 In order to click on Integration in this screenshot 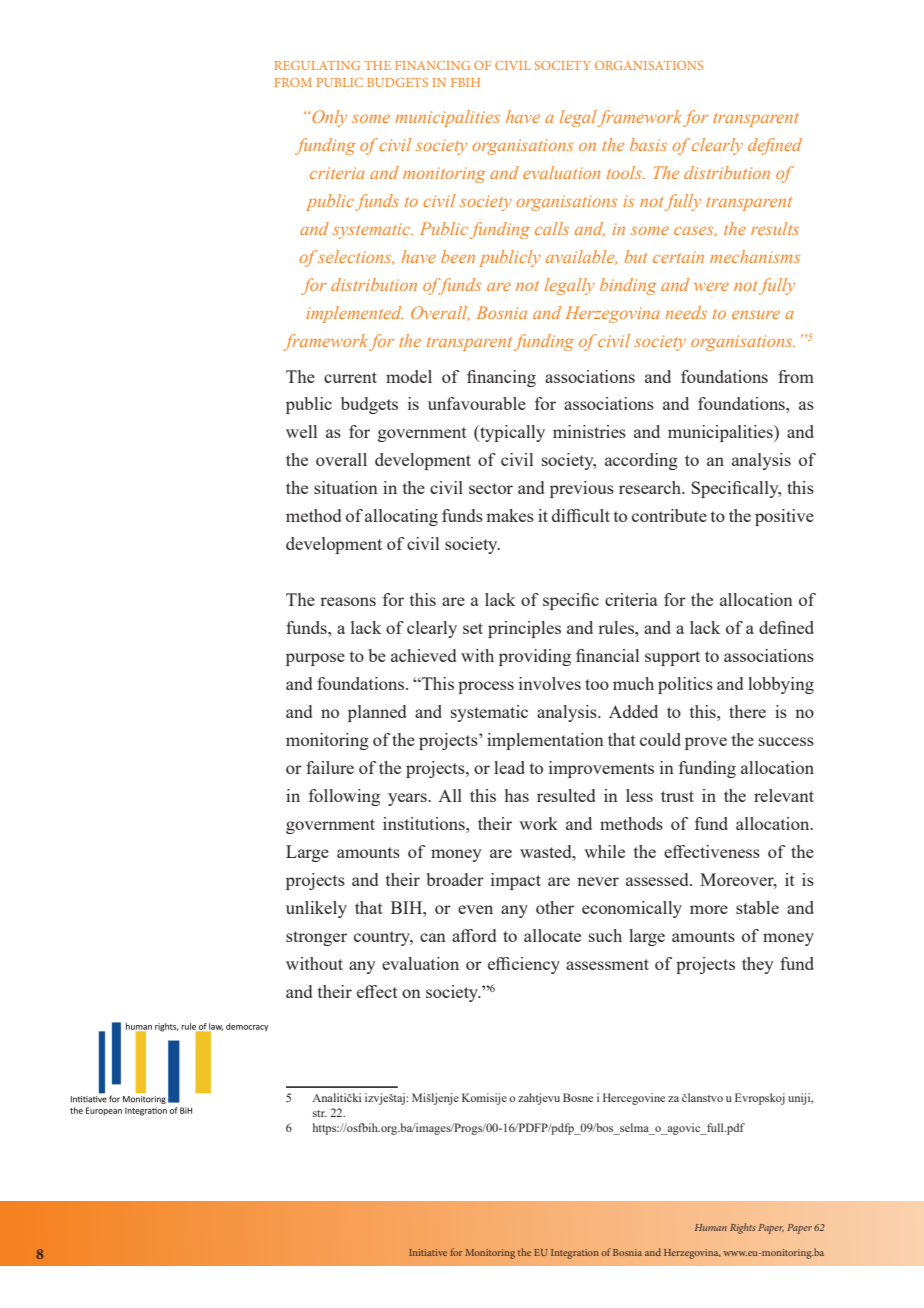, I will do `click(575, 1254)`.
